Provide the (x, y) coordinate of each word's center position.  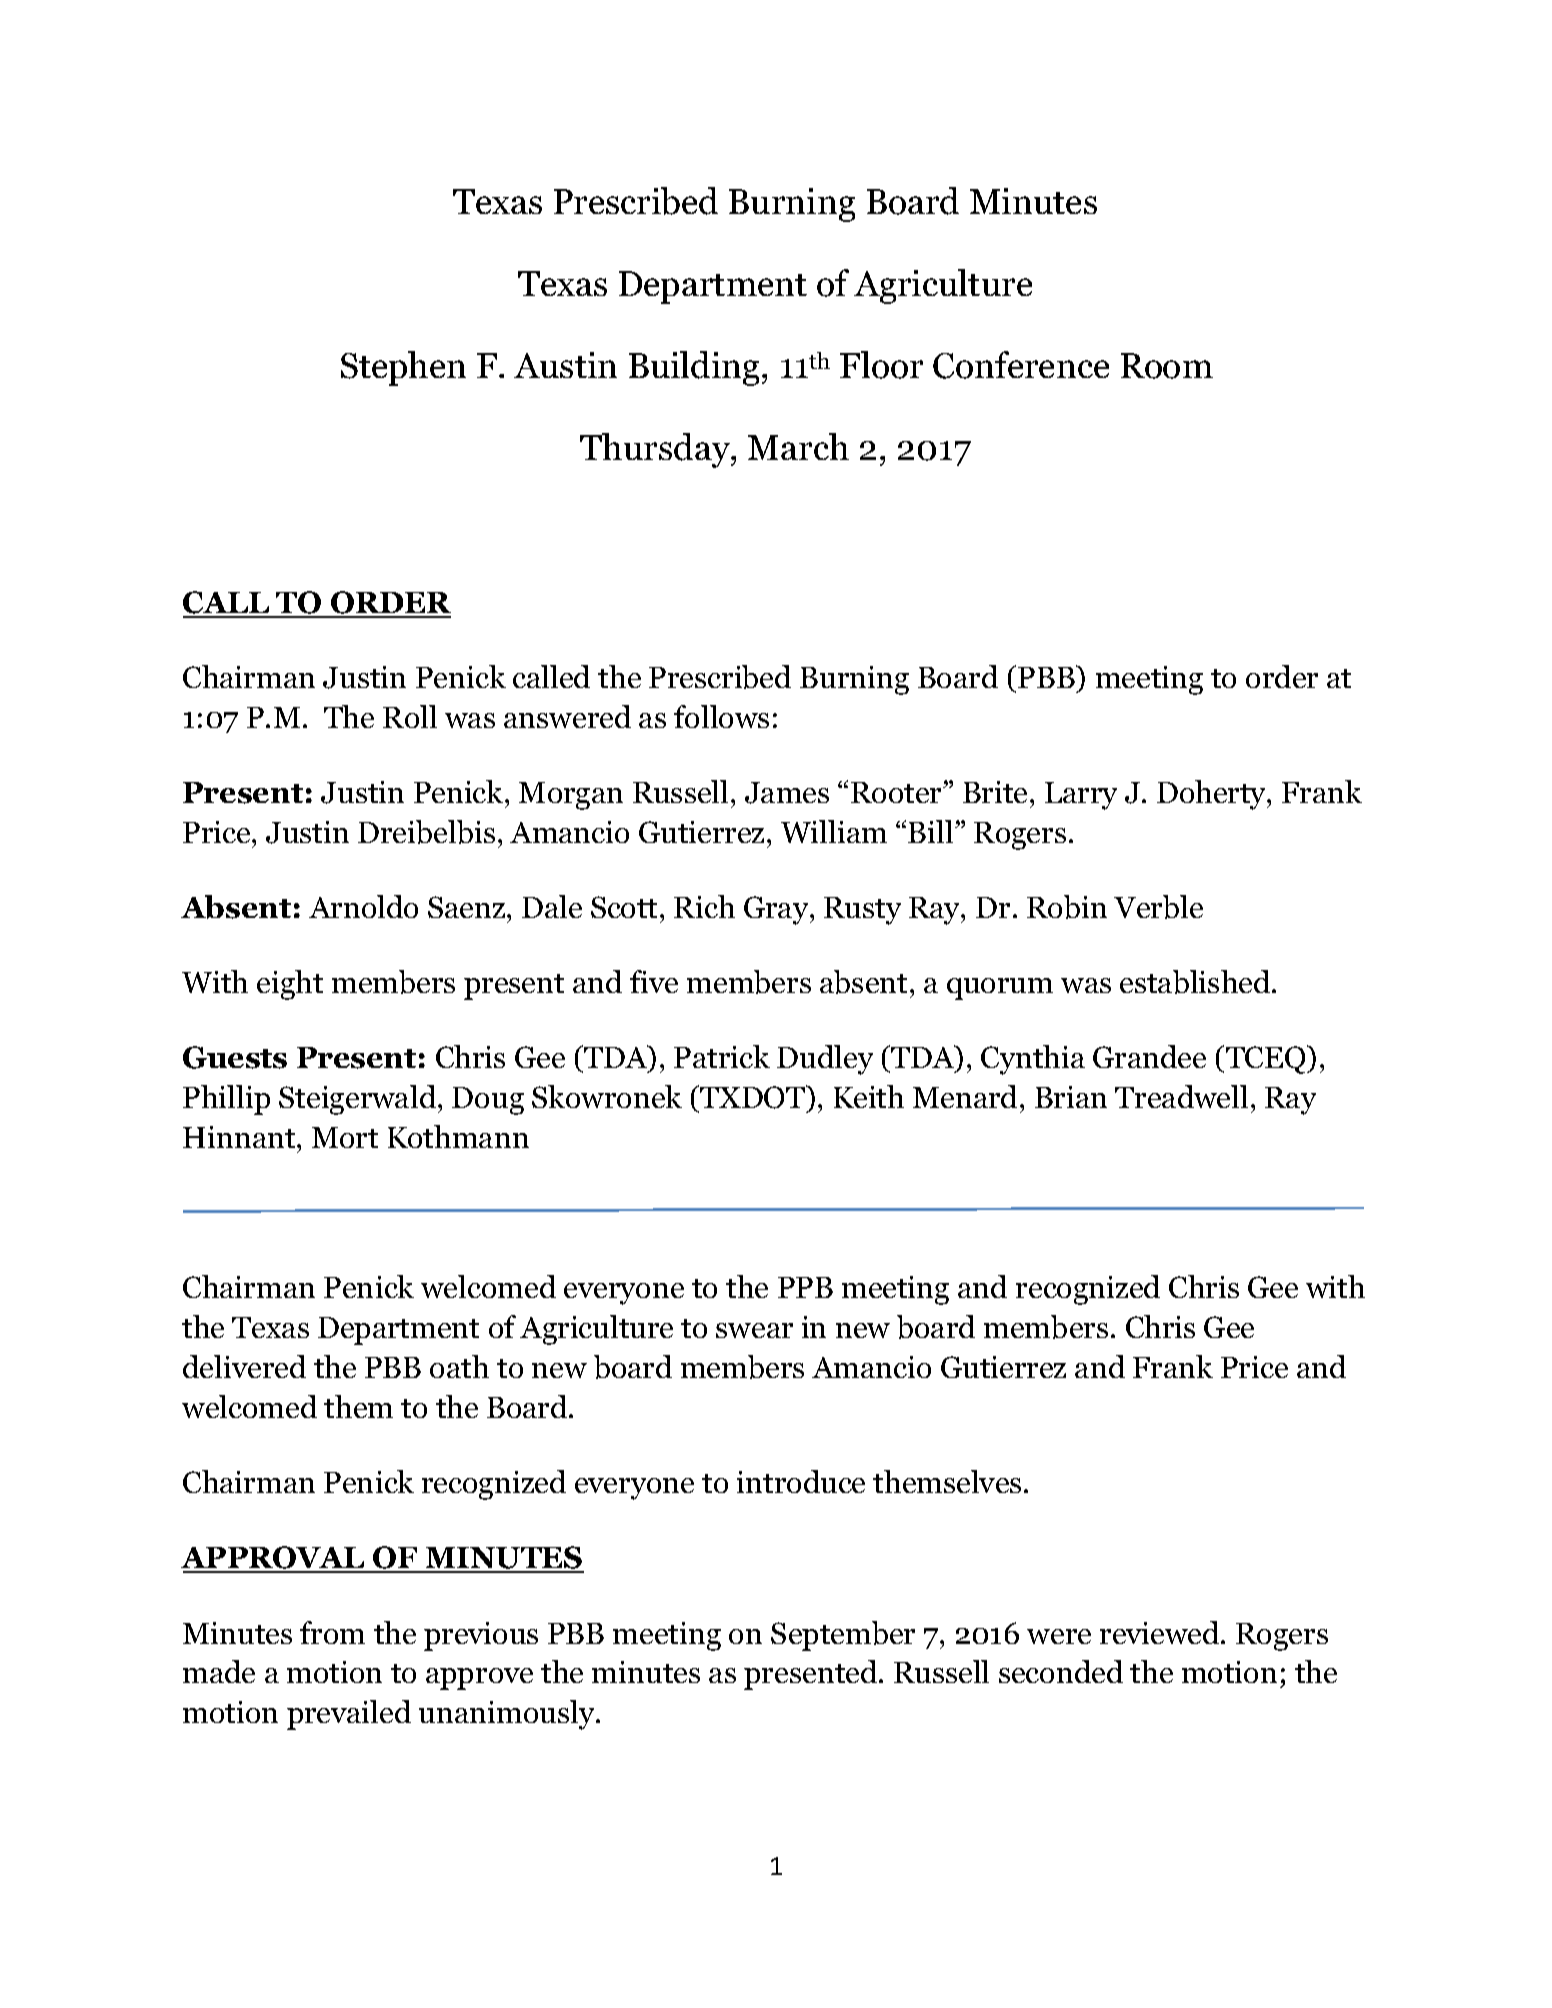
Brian (1071, 1097)
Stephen (403, 368)
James (787, 793)
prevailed (349, 1715)
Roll (410, 716)
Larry (1081, 796)
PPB (805, 1287)
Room (1167, 366)
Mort (345, 1137)
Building (696, 368)
